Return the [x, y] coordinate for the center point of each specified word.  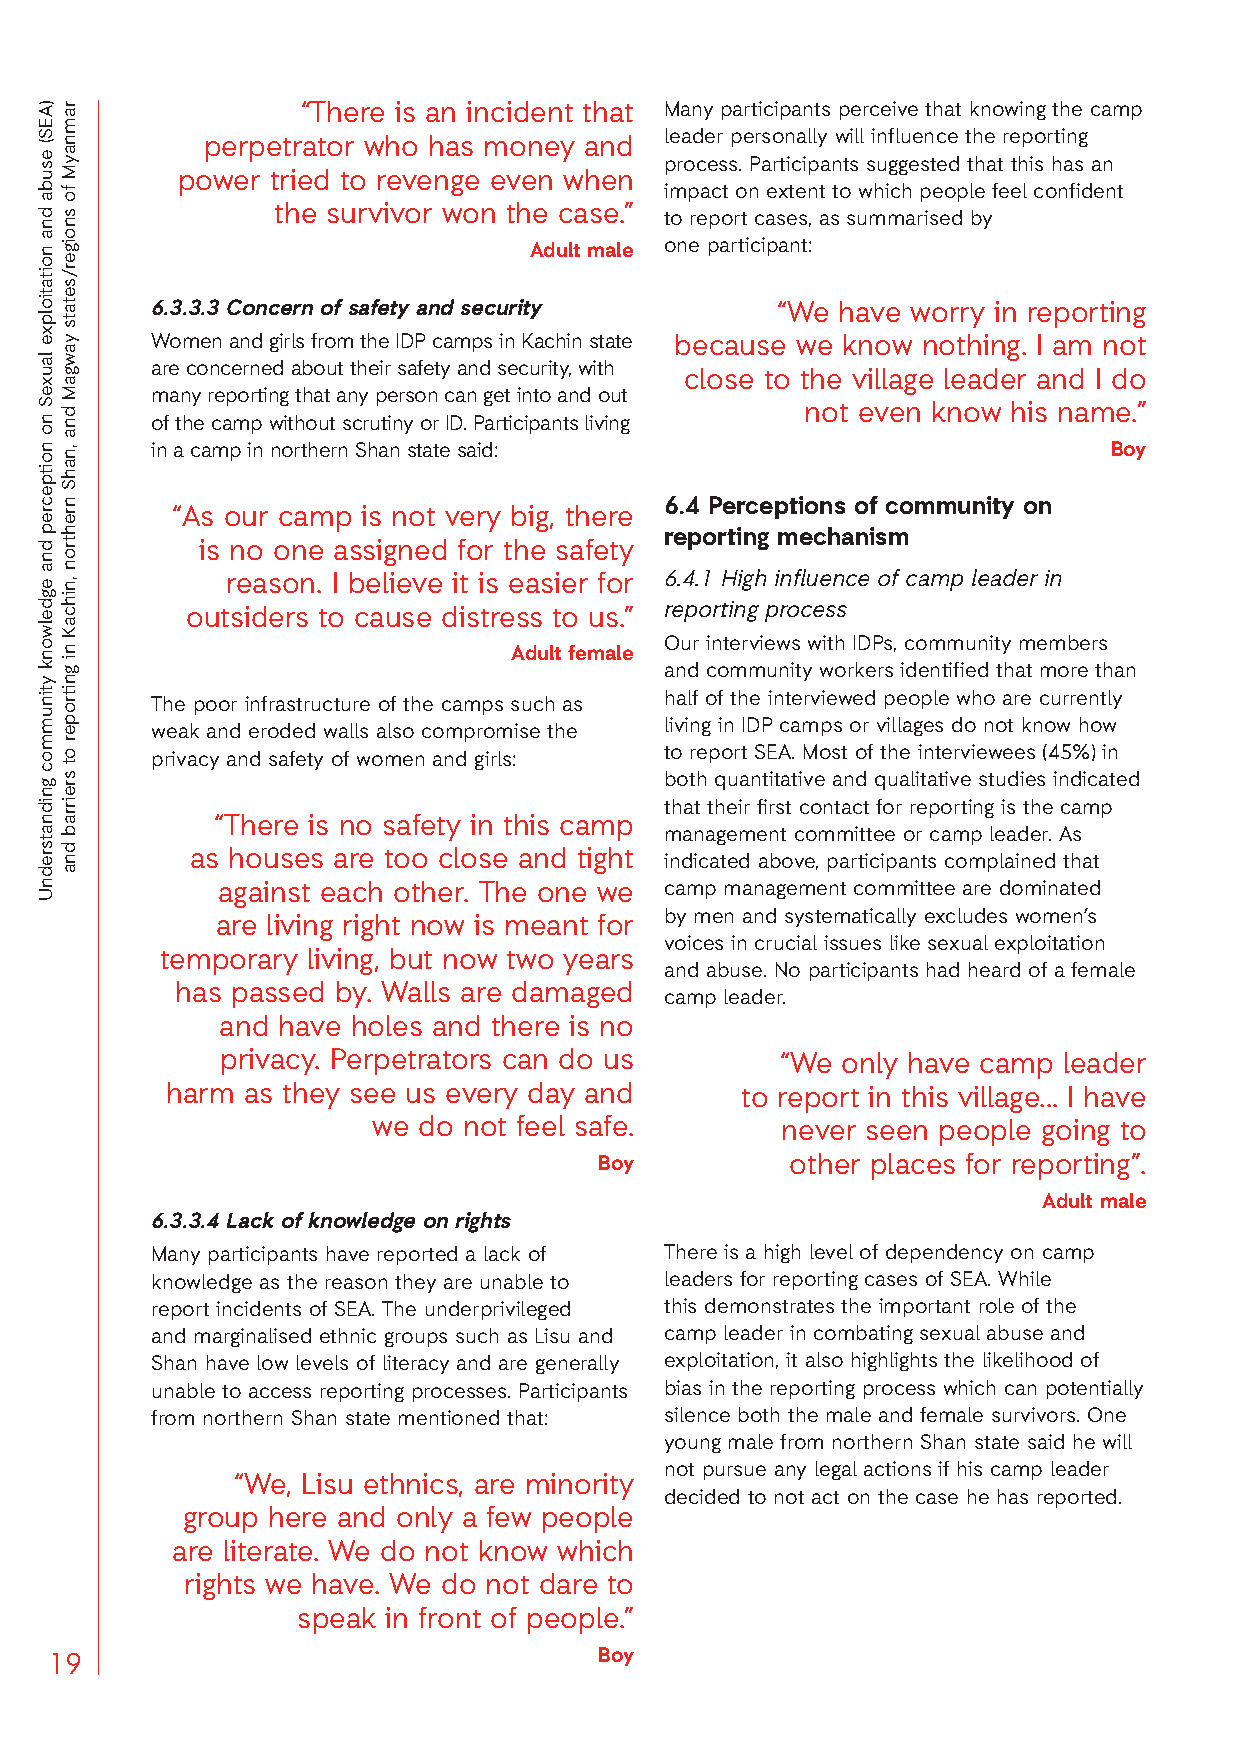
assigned [390, 552]
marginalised [253, 1337]
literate [270, 1550]
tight [605, 860]
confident [1078, 190]
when [597, 179]
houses [276, 857]
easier [548, 582]
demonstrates [769, 1305]
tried [299, 179]
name [1096, 414]
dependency [944, 1253]
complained [1000, 862]
